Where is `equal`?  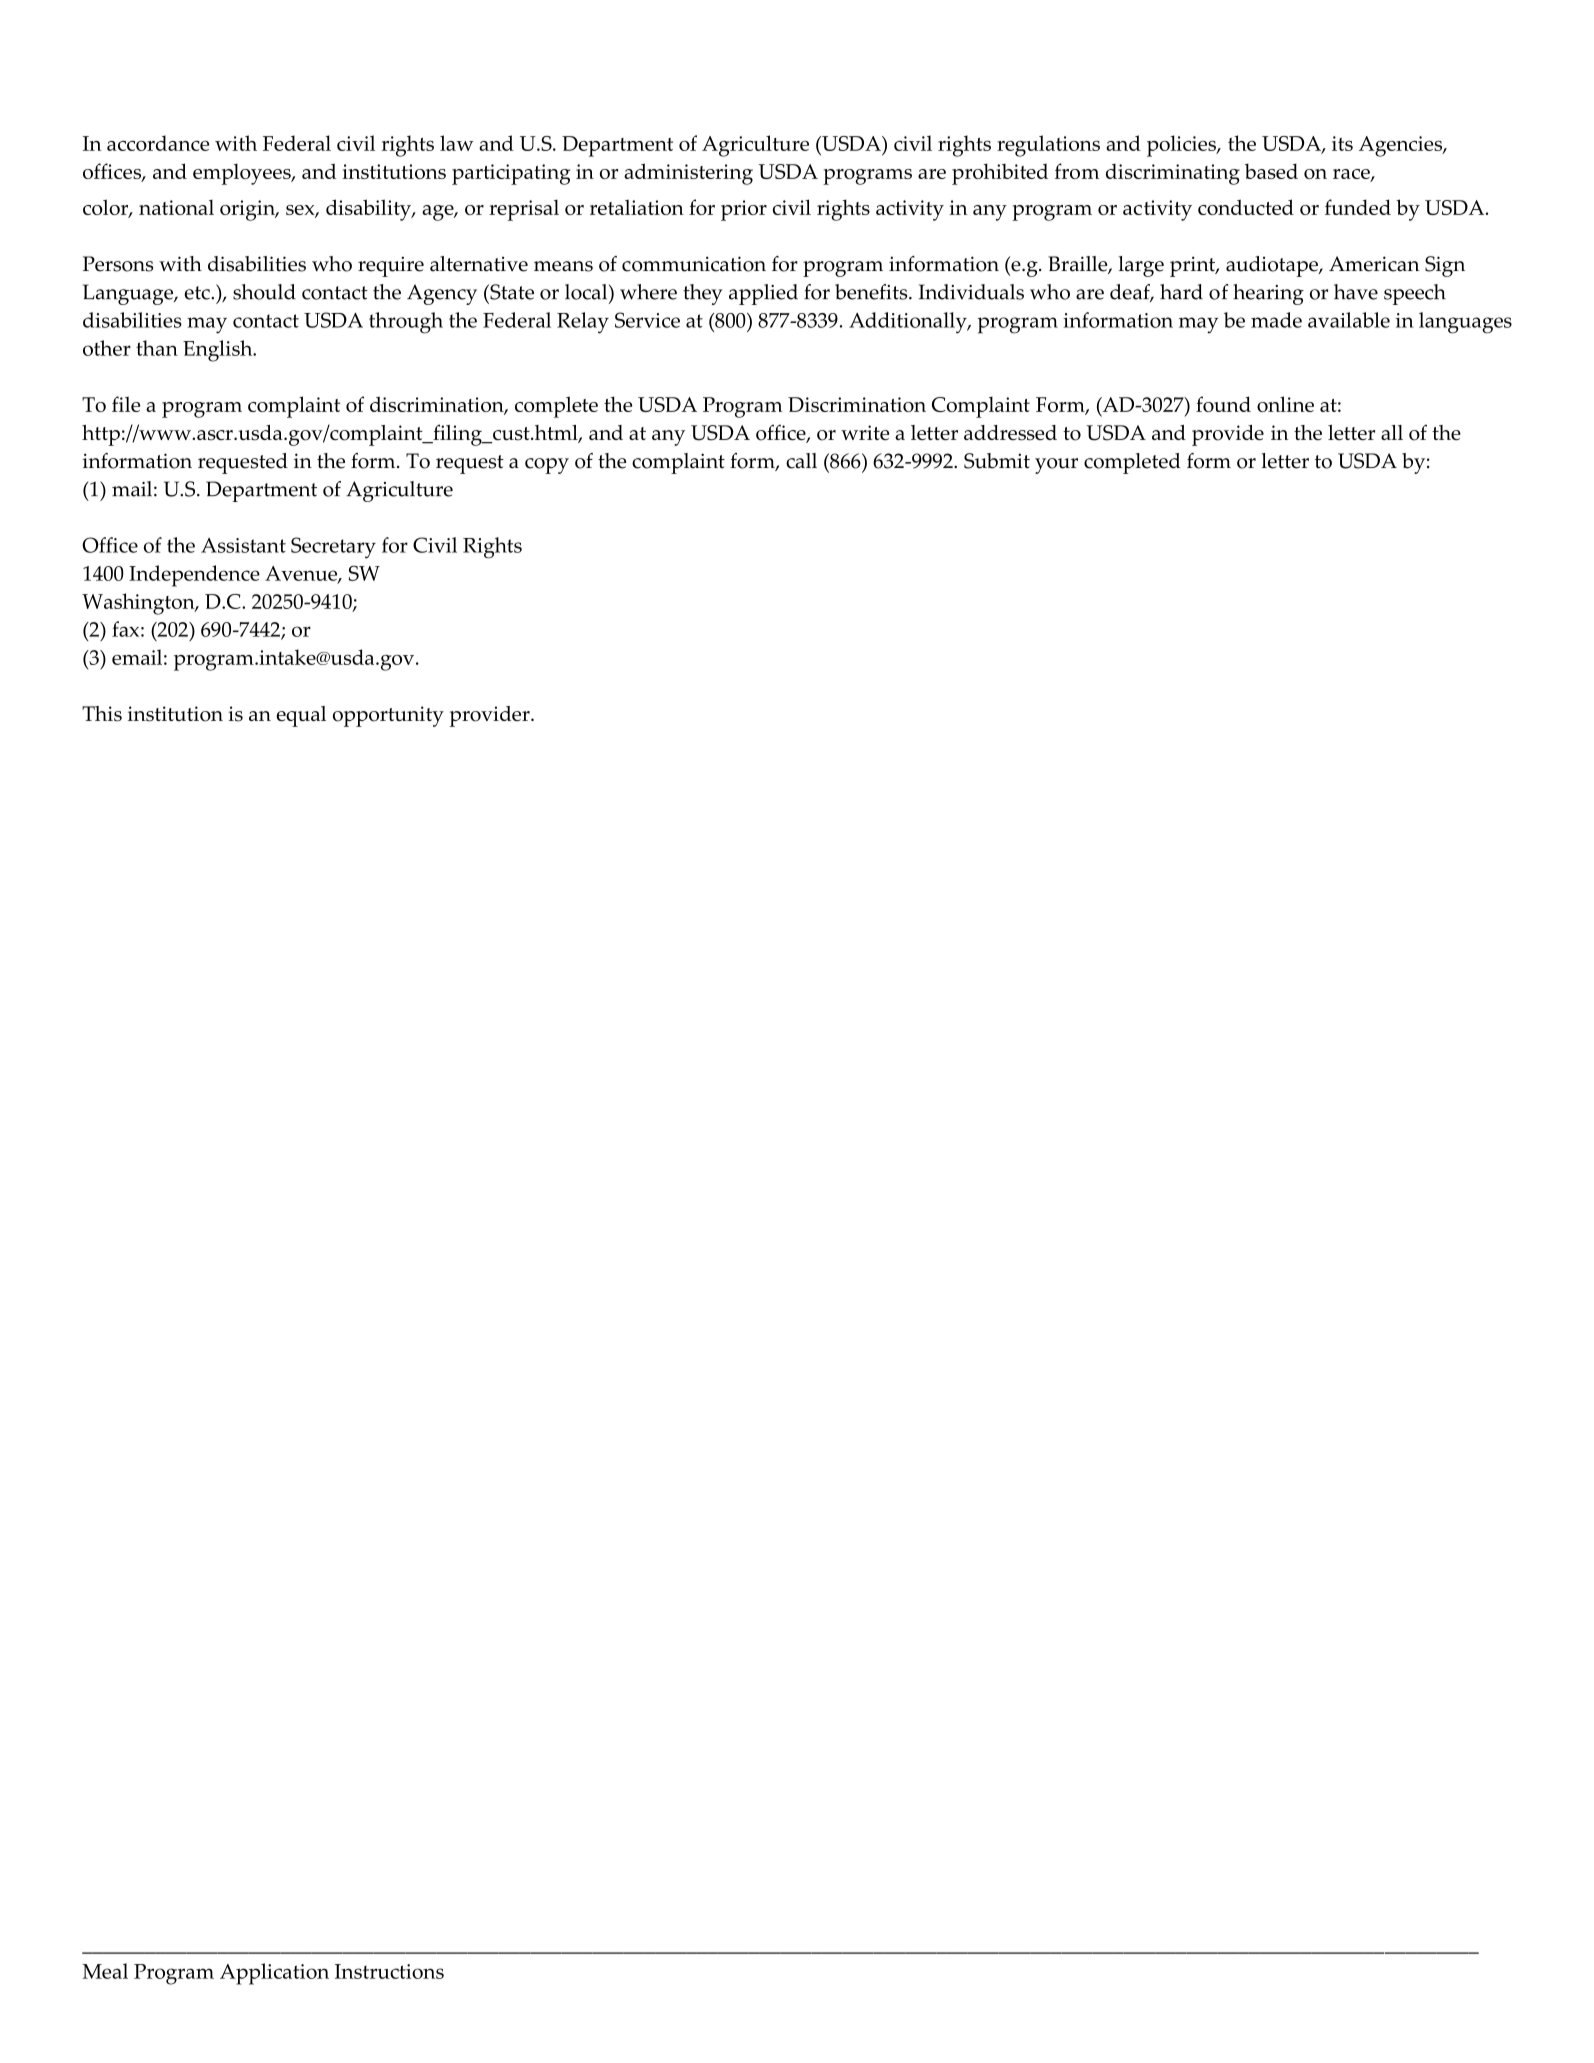
equal is located at coordinates (301, 716).
